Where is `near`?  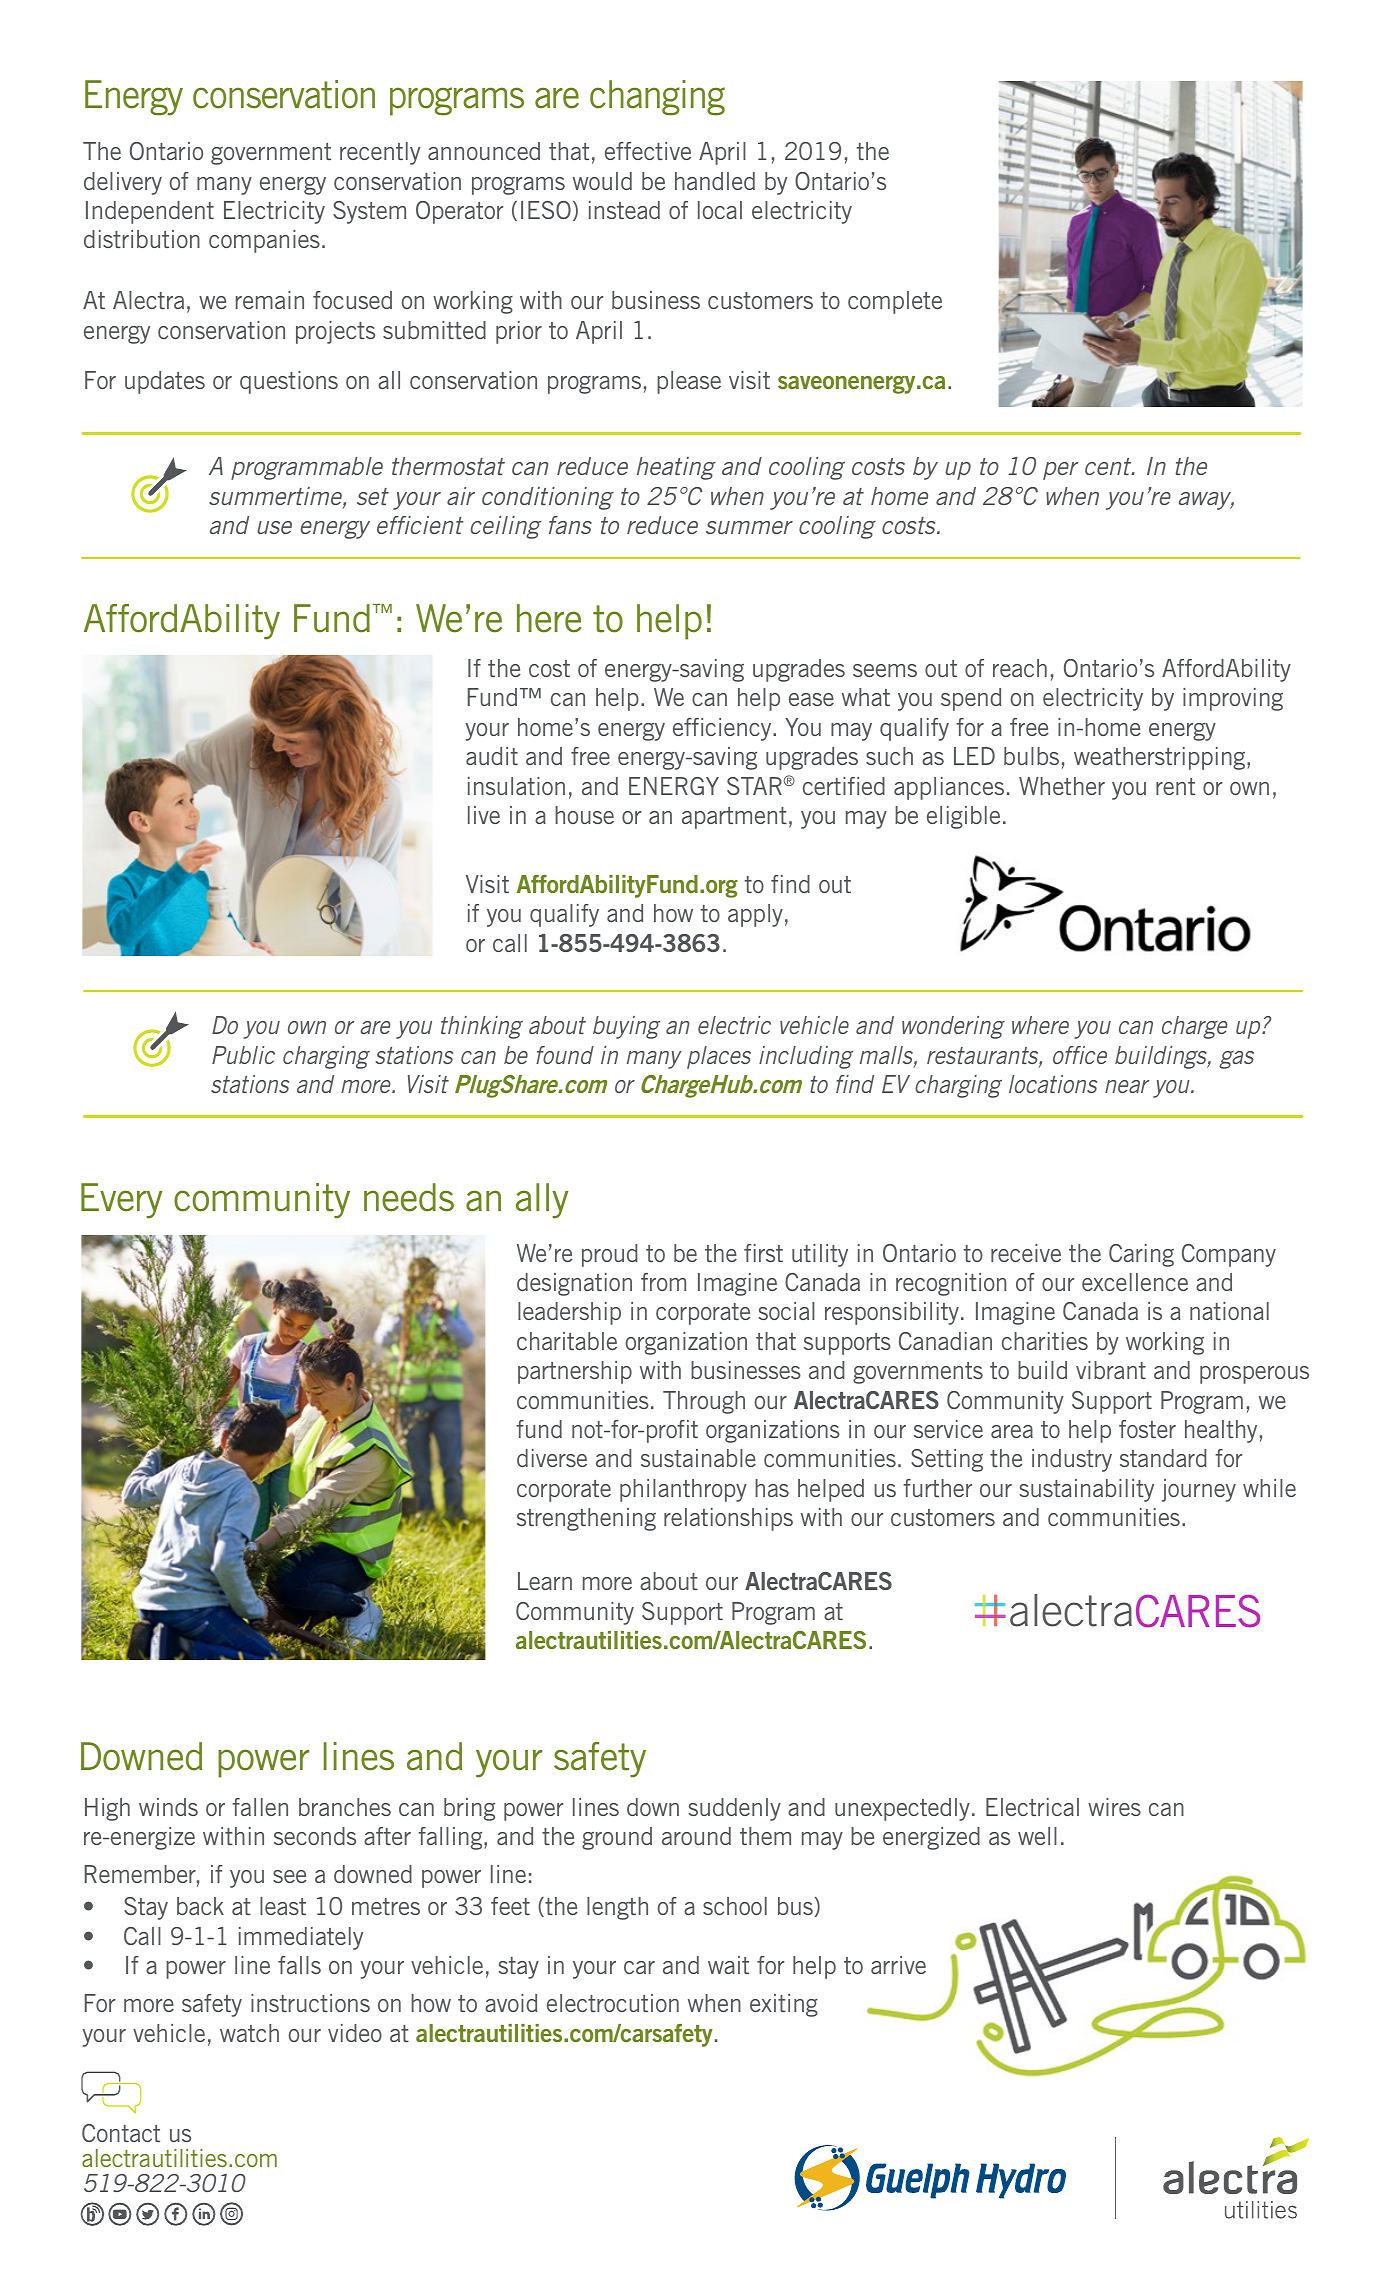 near is located at coordinates (1127, 1086).
